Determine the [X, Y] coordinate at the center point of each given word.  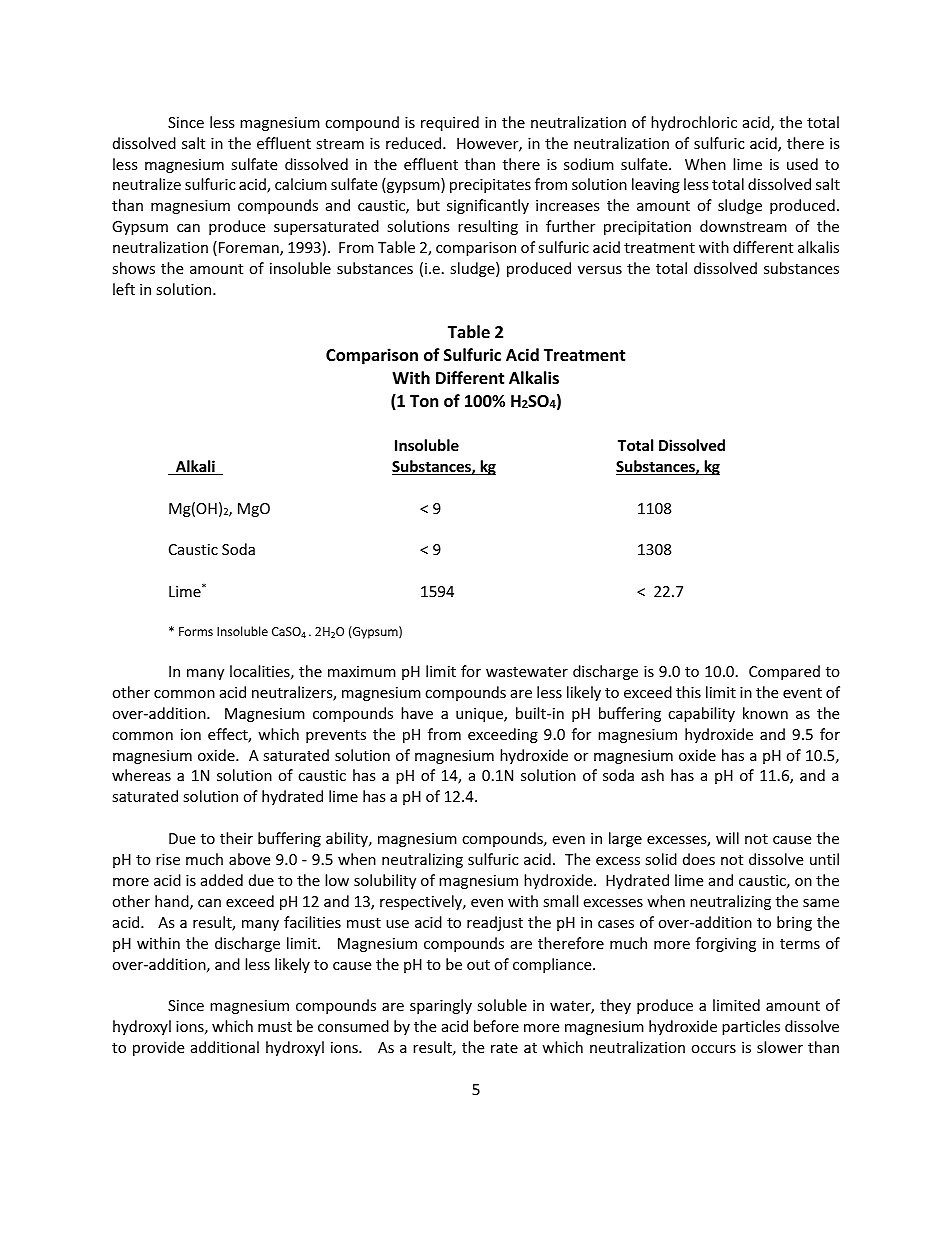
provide [158, 1048]
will [727, 838]
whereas [141, 775]
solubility [385, 881]
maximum [362, 671]
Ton [424, 401]
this [688, 692]
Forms [196, 631]
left [124, 289]
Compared [784, 672]
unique [480, 715]
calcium [301, 184]
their [236, 838]
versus [600, 270]
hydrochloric [694, 123]
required [450, 123]
